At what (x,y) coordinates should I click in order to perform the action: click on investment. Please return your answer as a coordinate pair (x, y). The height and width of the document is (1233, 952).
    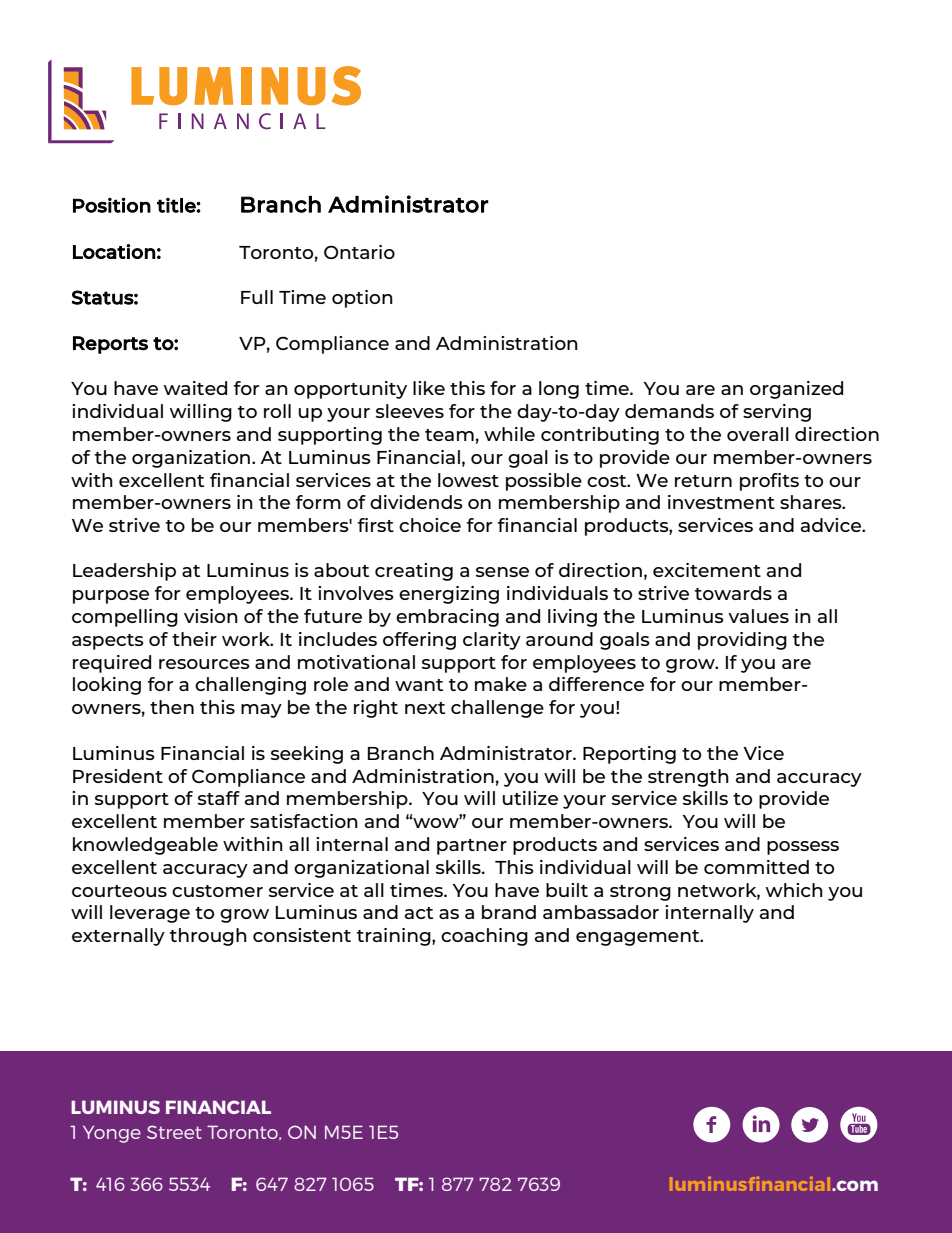
    Looking at the image, I should click on (721, 502).
